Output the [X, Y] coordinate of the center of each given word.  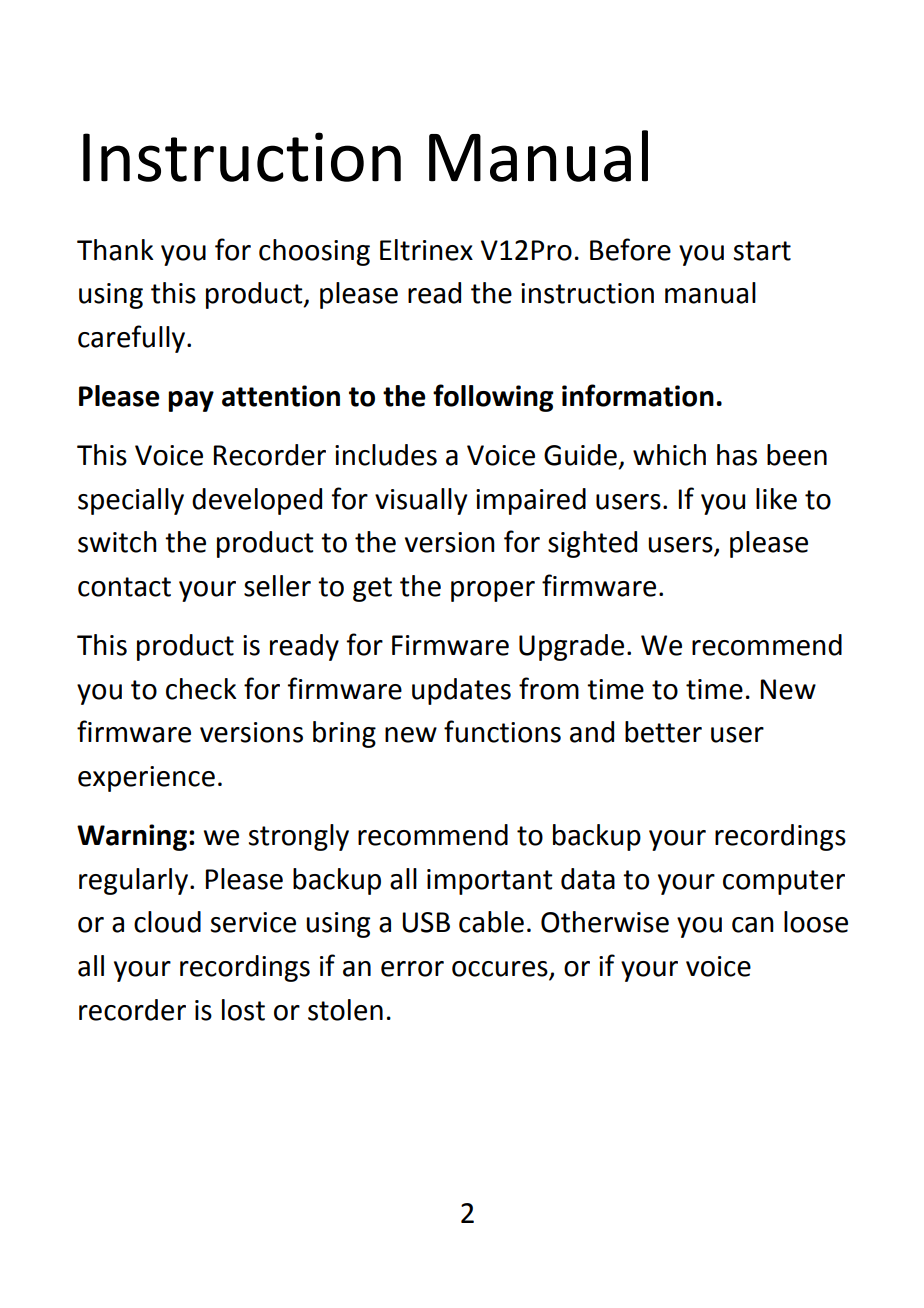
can [753, 925]
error [412, 969]
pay [191, 401]
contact [124, 587]
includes [386, 455]
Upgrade [571, 647]
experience [146, 779]
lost [243, 1010]
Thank [115, 250]
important [490, 882]
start [762, 251]
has [737, 455]
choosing [314, 252]
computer [784, 882]
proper [493, 591]
